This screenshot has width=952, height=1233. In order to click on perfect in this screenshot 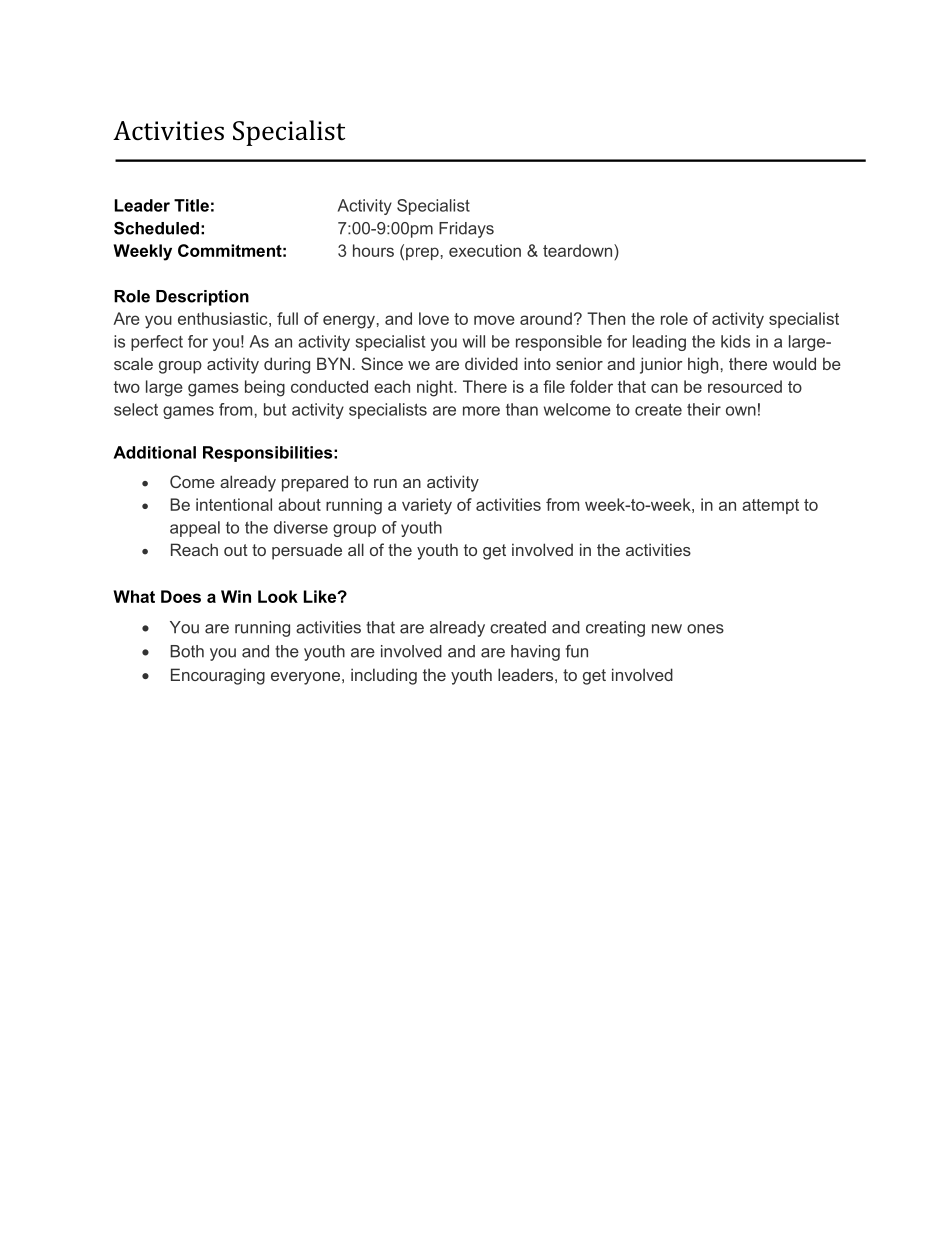, I will do `click(157, 343)`.
